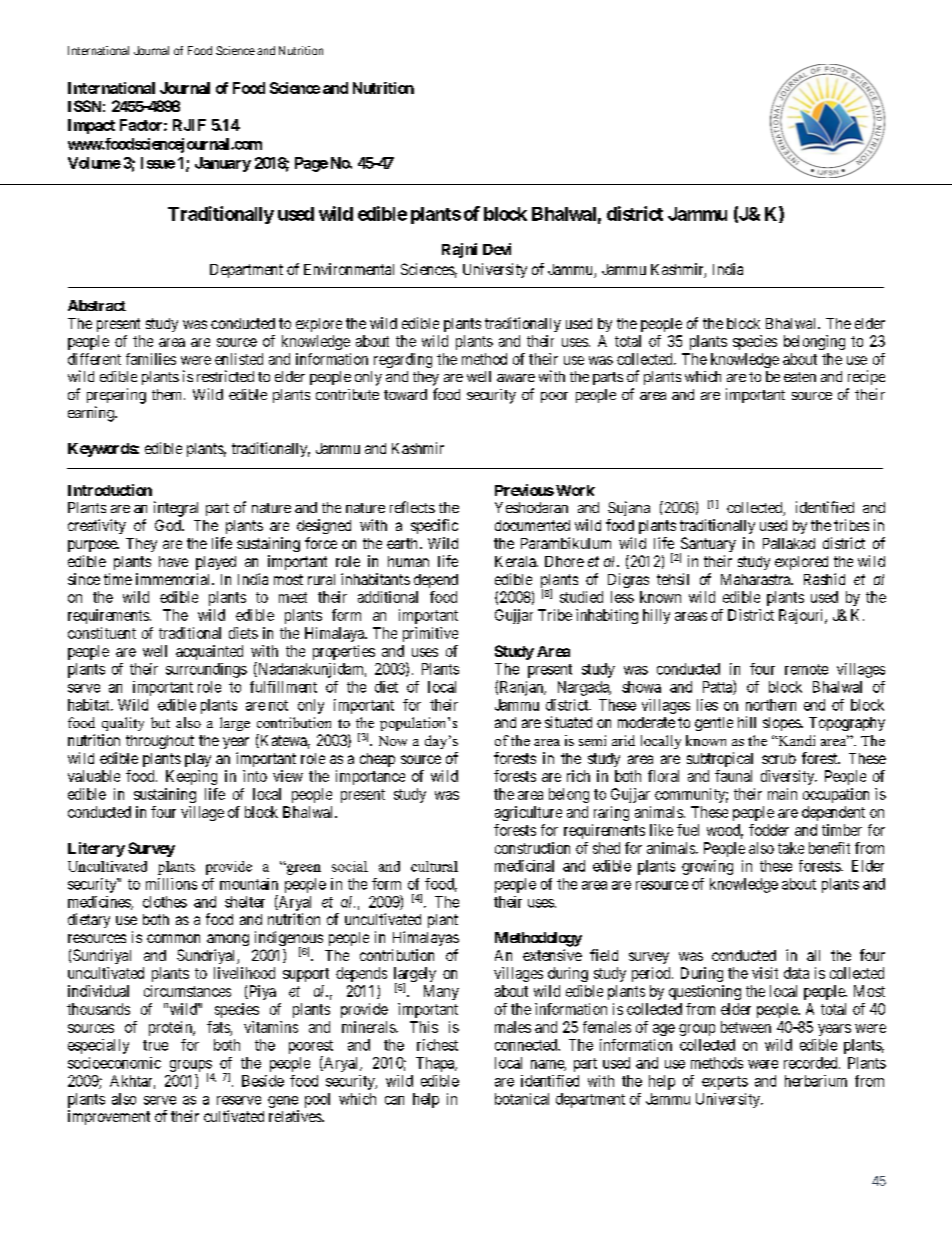 This image has height=1233, width=952. Describe the element at coordinates (155, 1045) in the image. I see `true` at that location.
